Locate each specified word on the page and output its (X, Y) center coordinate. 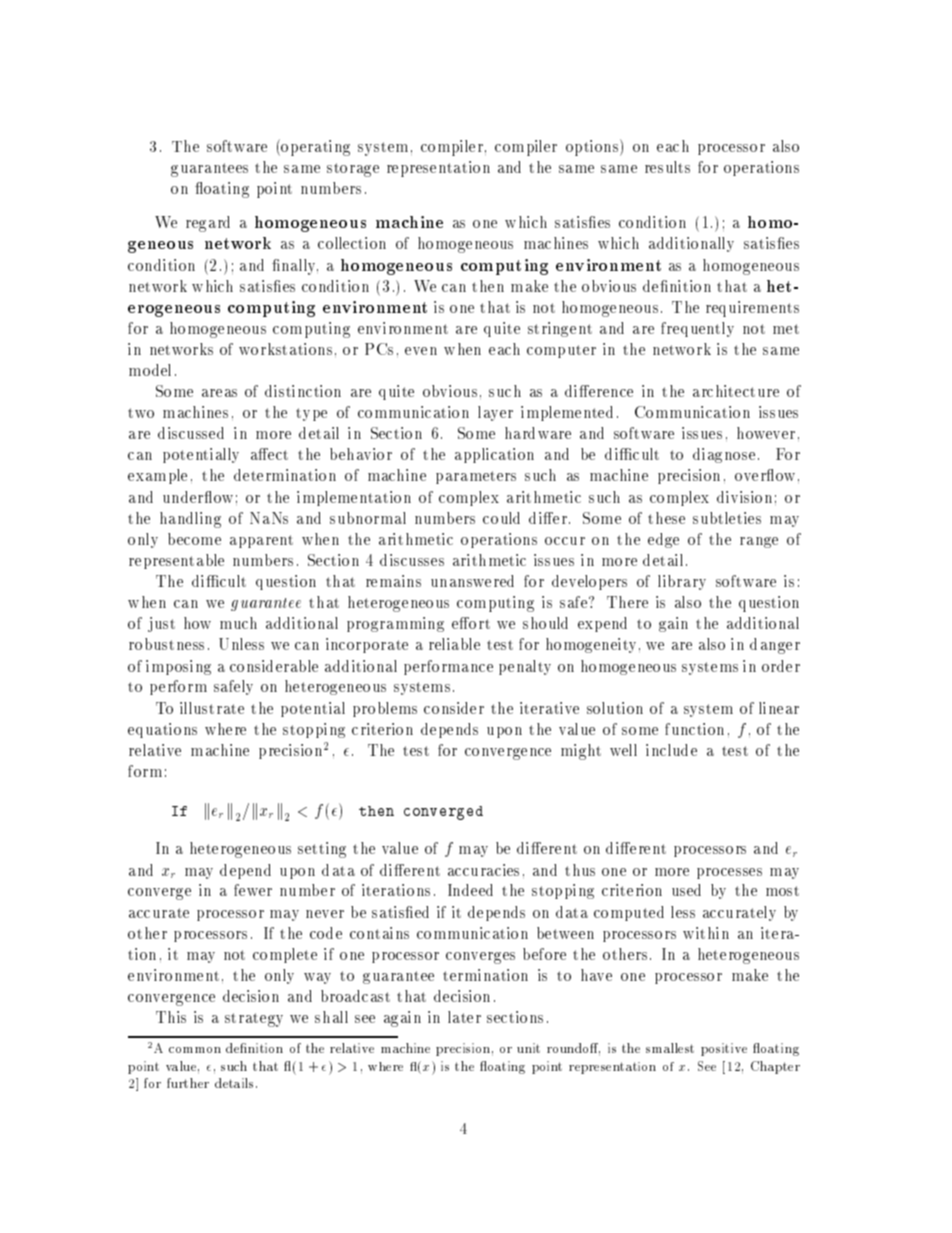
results (667, 167)
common (195, 1050)
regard (208, 224)
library (682, 582)
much (238, 623)
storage (353, 170)
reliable (454, 644)
